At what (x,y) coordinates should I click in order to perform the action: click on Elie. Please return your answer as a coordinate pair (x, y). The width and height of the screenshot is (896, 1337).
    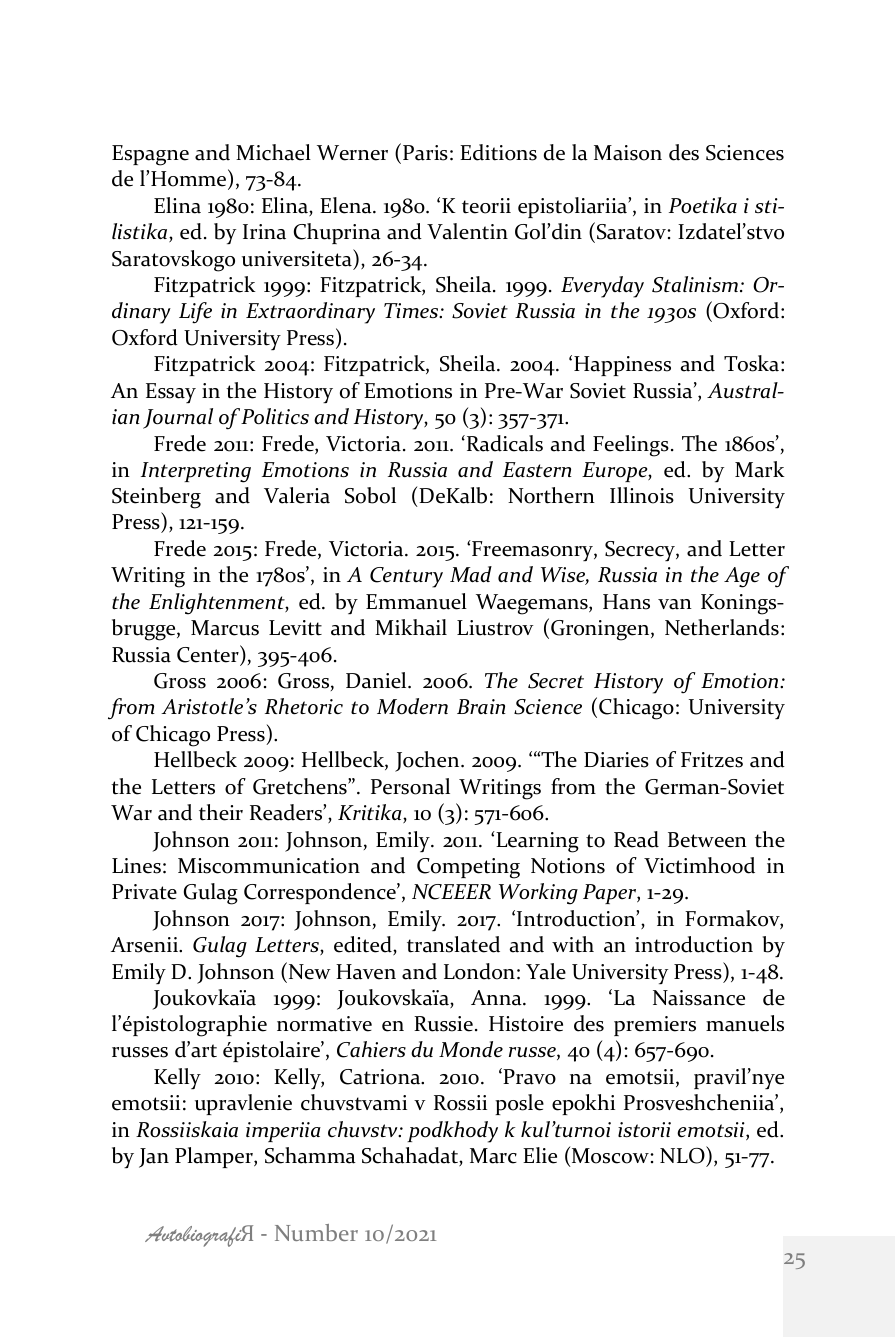
    Looking at the image, I should click on (540, 1155).
